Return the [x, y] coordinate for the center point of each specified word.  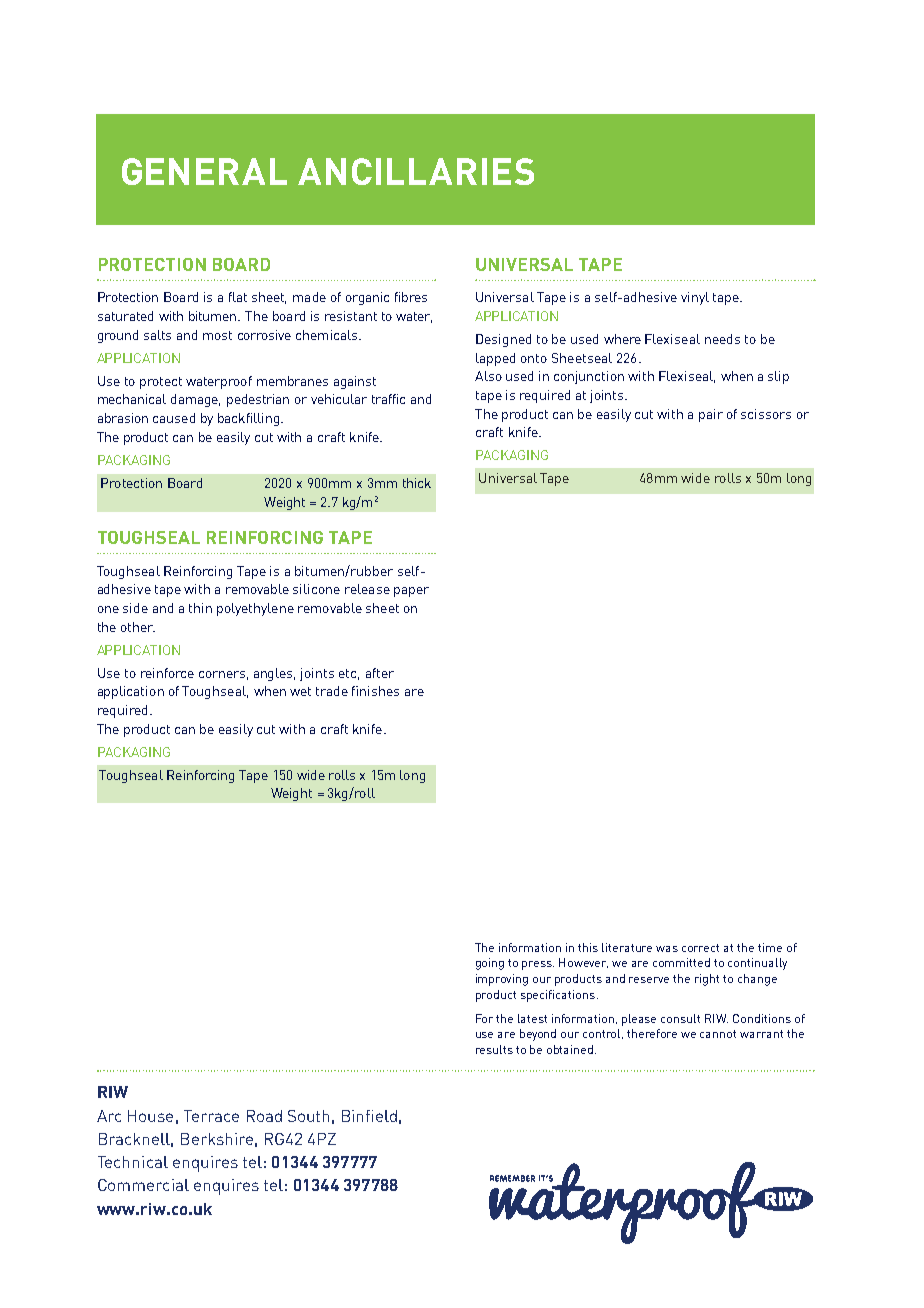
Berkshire [217, 1139]
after [380, 673]
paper [411, 592]
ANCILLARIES [416, 171]
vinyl [695, 298]
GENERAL [204, 171]
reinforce [167, 673]
